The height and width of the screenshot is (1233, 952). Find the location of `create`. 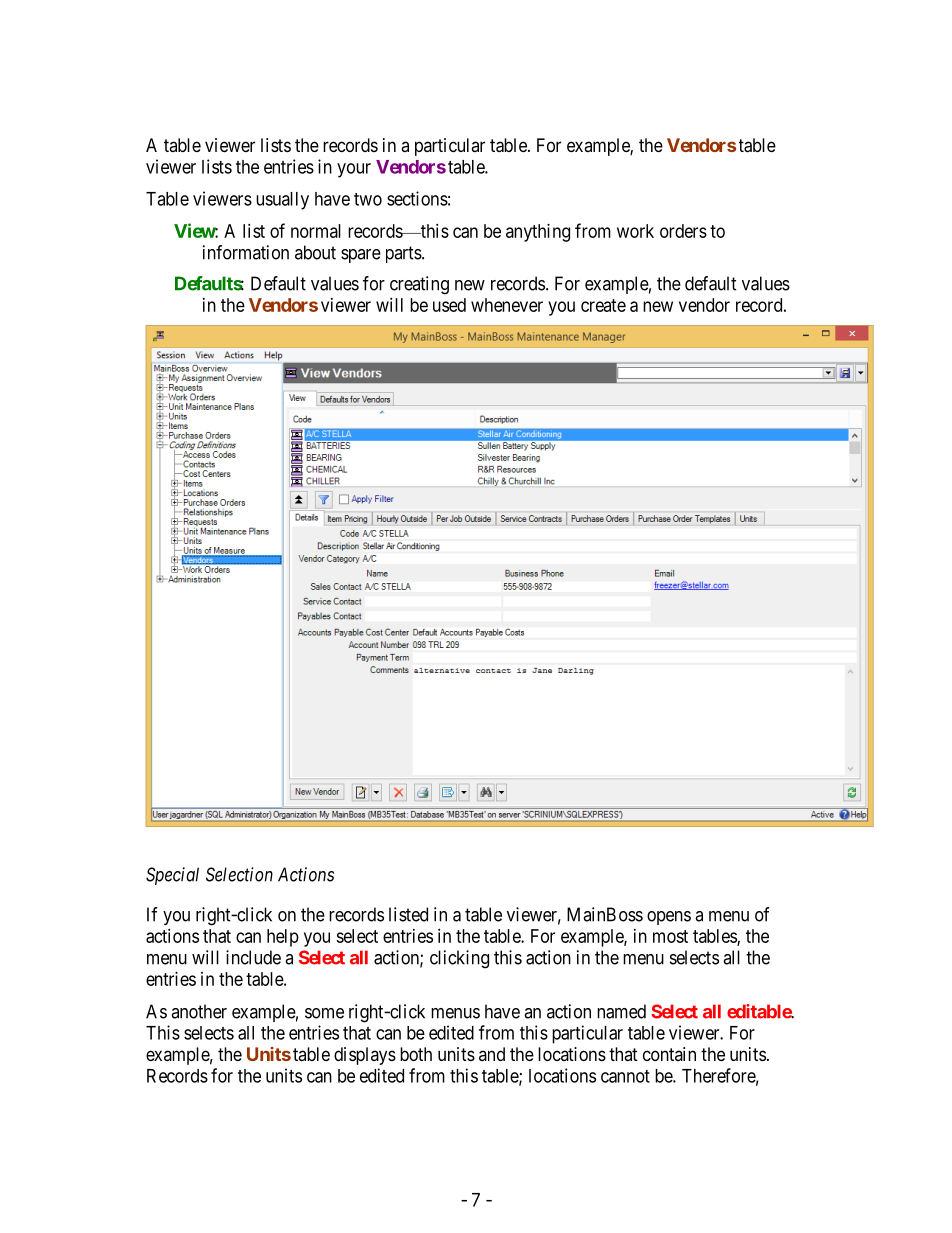

create is located at coordinates (603, 305).
